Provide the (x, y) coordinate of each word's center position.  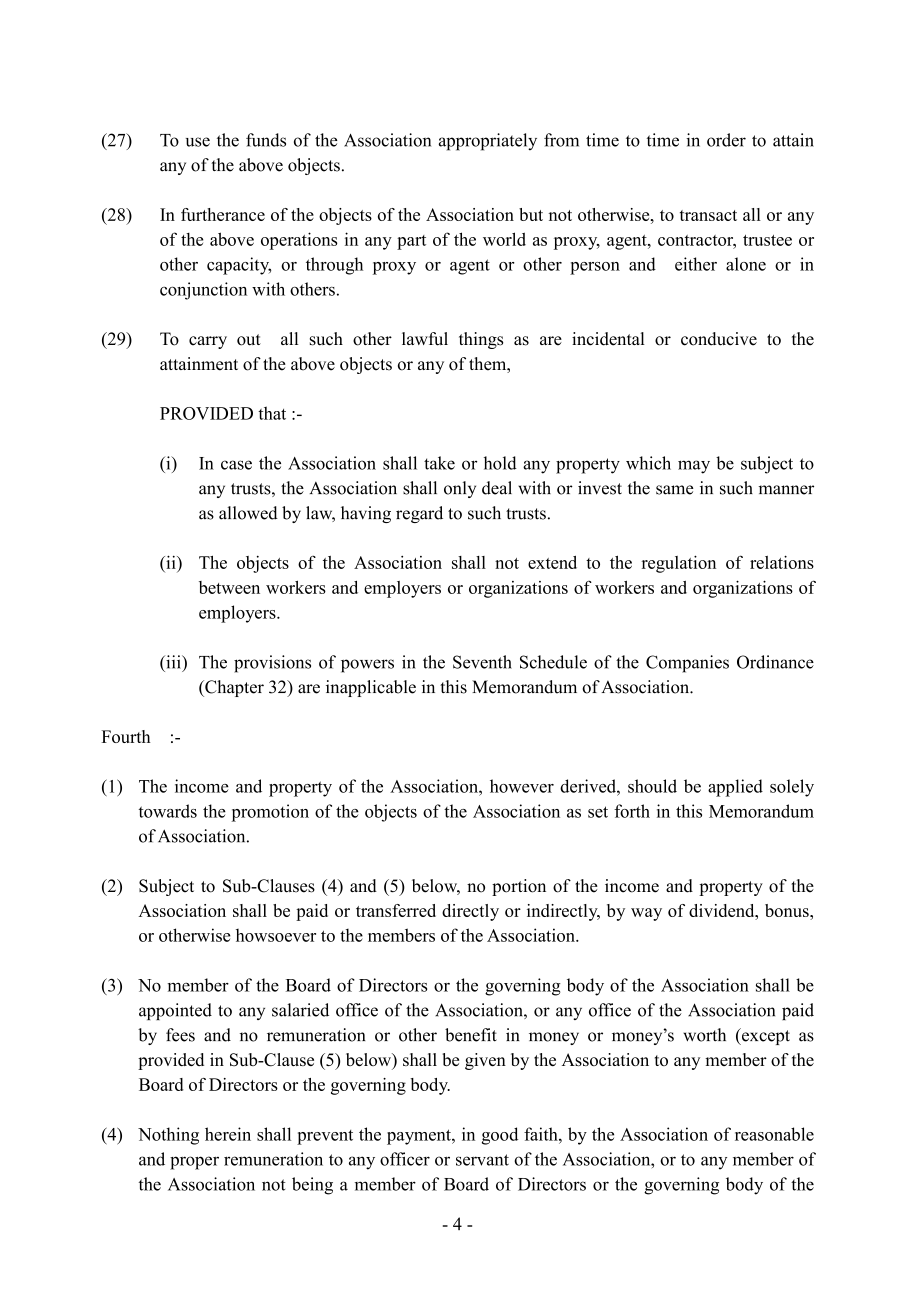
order (726, 140)
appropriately (488, 142)
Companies (687, 664)
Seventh (482, 662)
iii (173, 662)
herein (228, 1134)
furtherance (223, 214)
